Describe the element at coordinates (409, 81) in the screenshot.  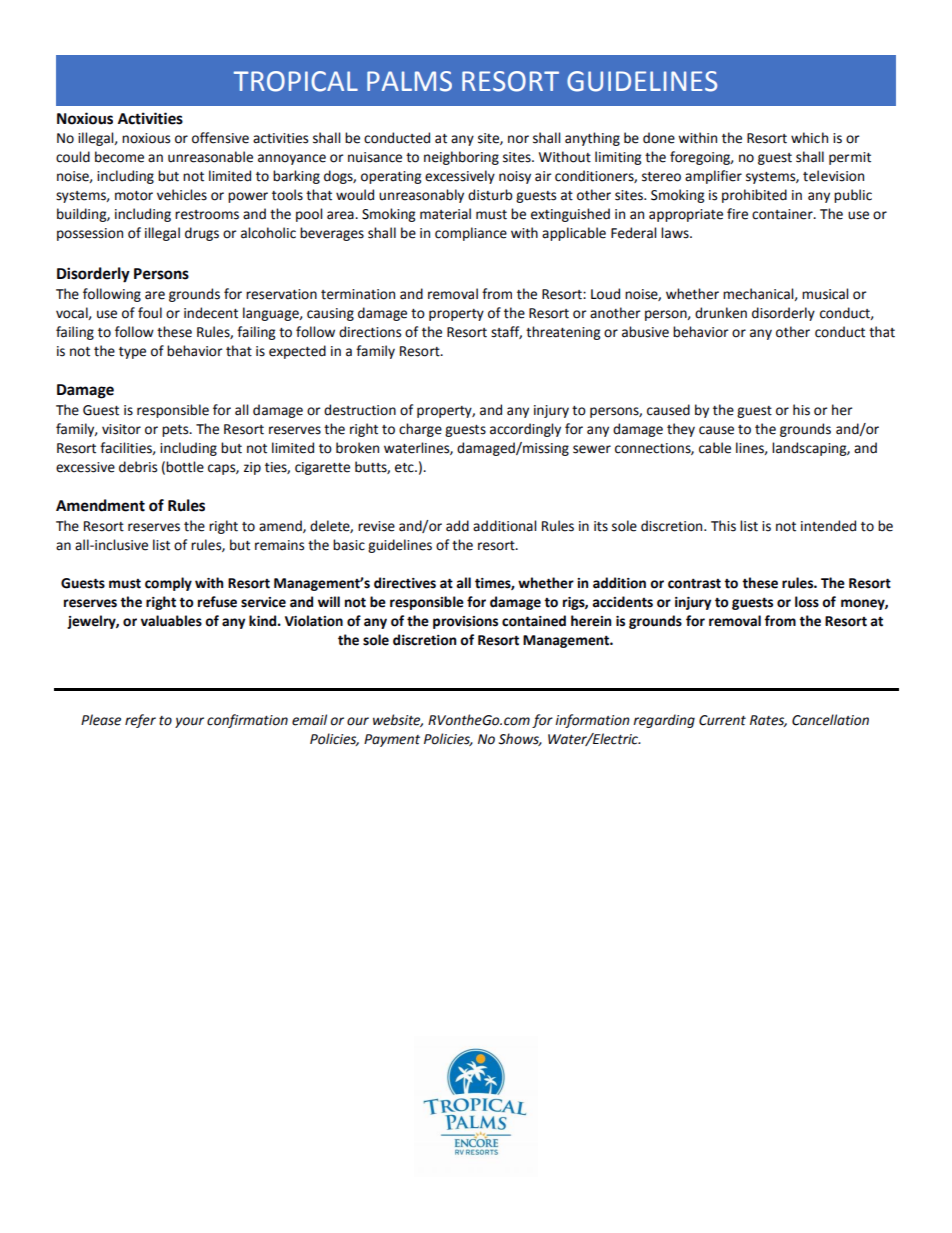
I see `PALMS` at that location.
